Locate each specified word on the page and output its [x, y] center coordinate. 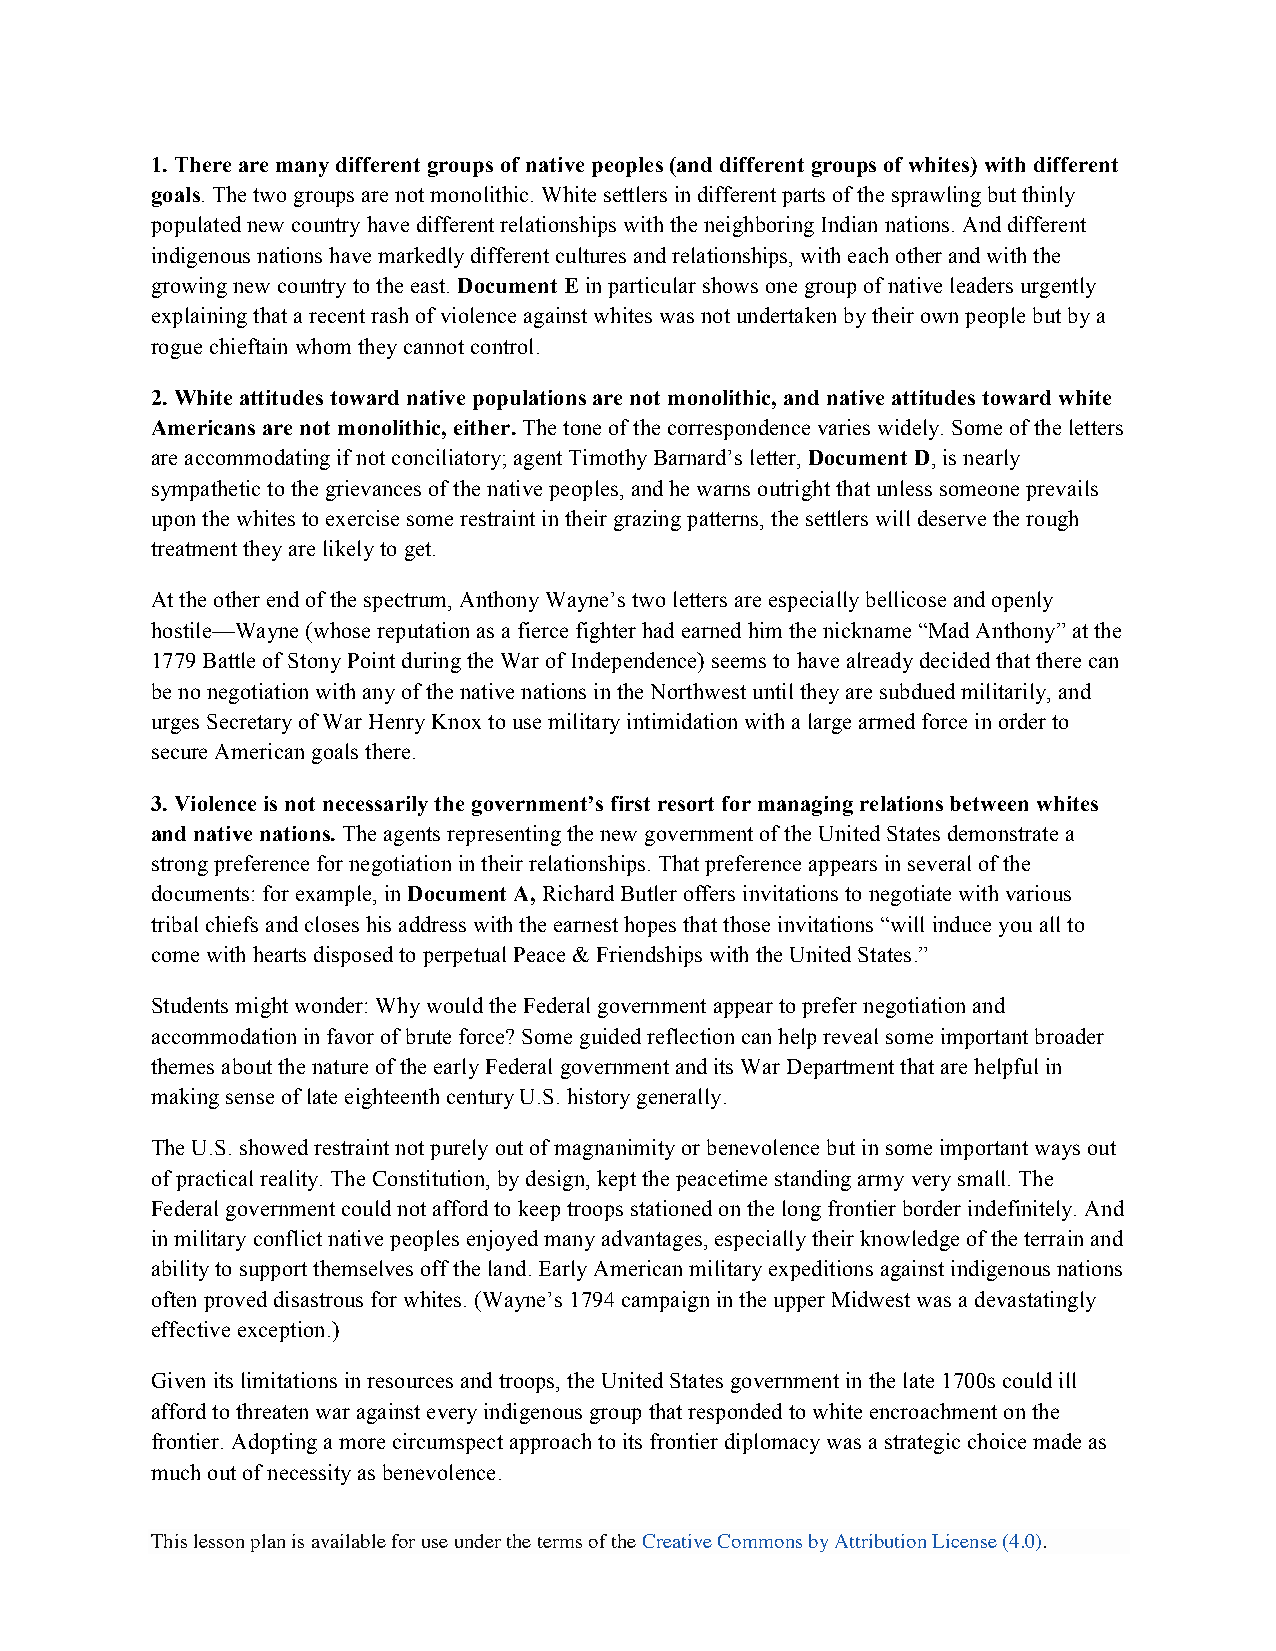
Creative [677, 1541]
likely [349, 550]
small [983, 1178]
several [939, 863]
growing [189, 287]
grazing [647, 520]
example [335, 895]
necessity [309, 1474]
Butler [649, 893]
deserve [952, 518]
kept [616, 1180]
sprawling [936, 196]
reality [290, 1180]
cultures [591, 255]
